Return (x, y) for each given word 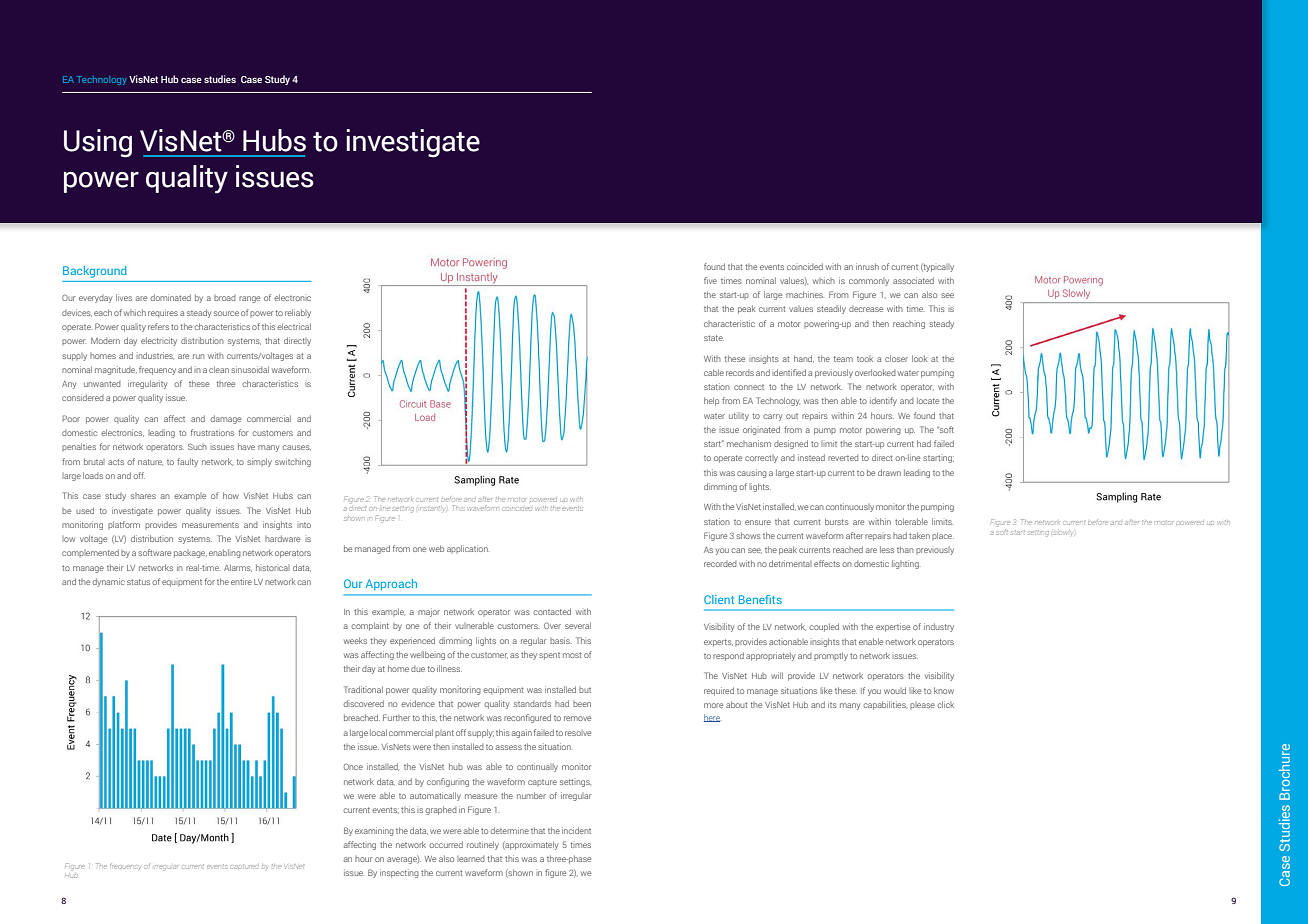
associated (913, 280)
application (467, 549)
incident (576, 830)
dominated (171, 297)
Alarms (238, 568)
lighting (905, 564)
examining (374, 831)
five (710, 280)
